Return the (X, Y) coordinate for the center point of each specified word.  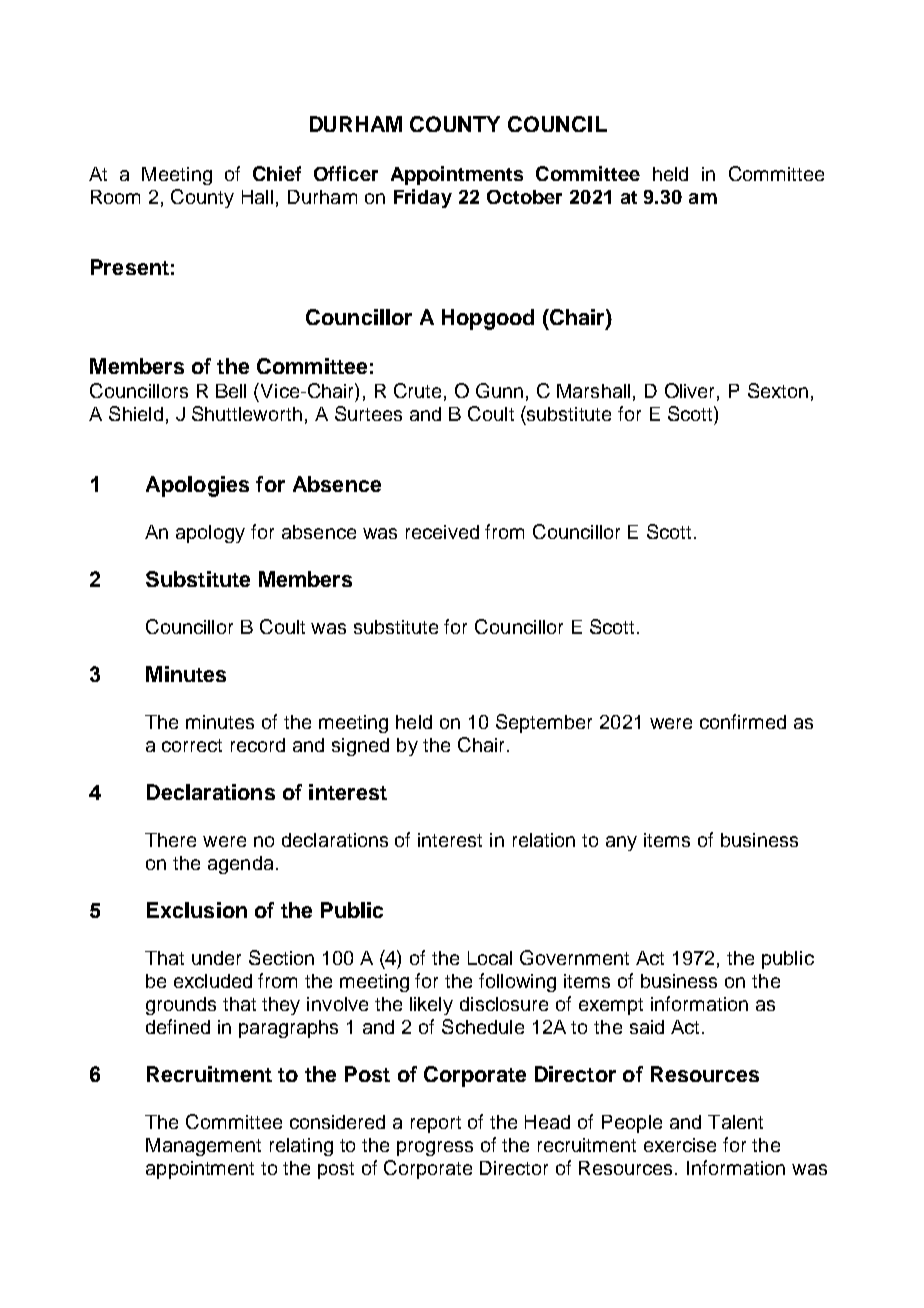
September (544, 723)
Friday (423, 198)
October (524, 197)
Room (115, 197)
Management (203, 1147)
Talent (735, 1122)
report (436, 1124)
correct (192, 745)
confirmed (743, 721)
